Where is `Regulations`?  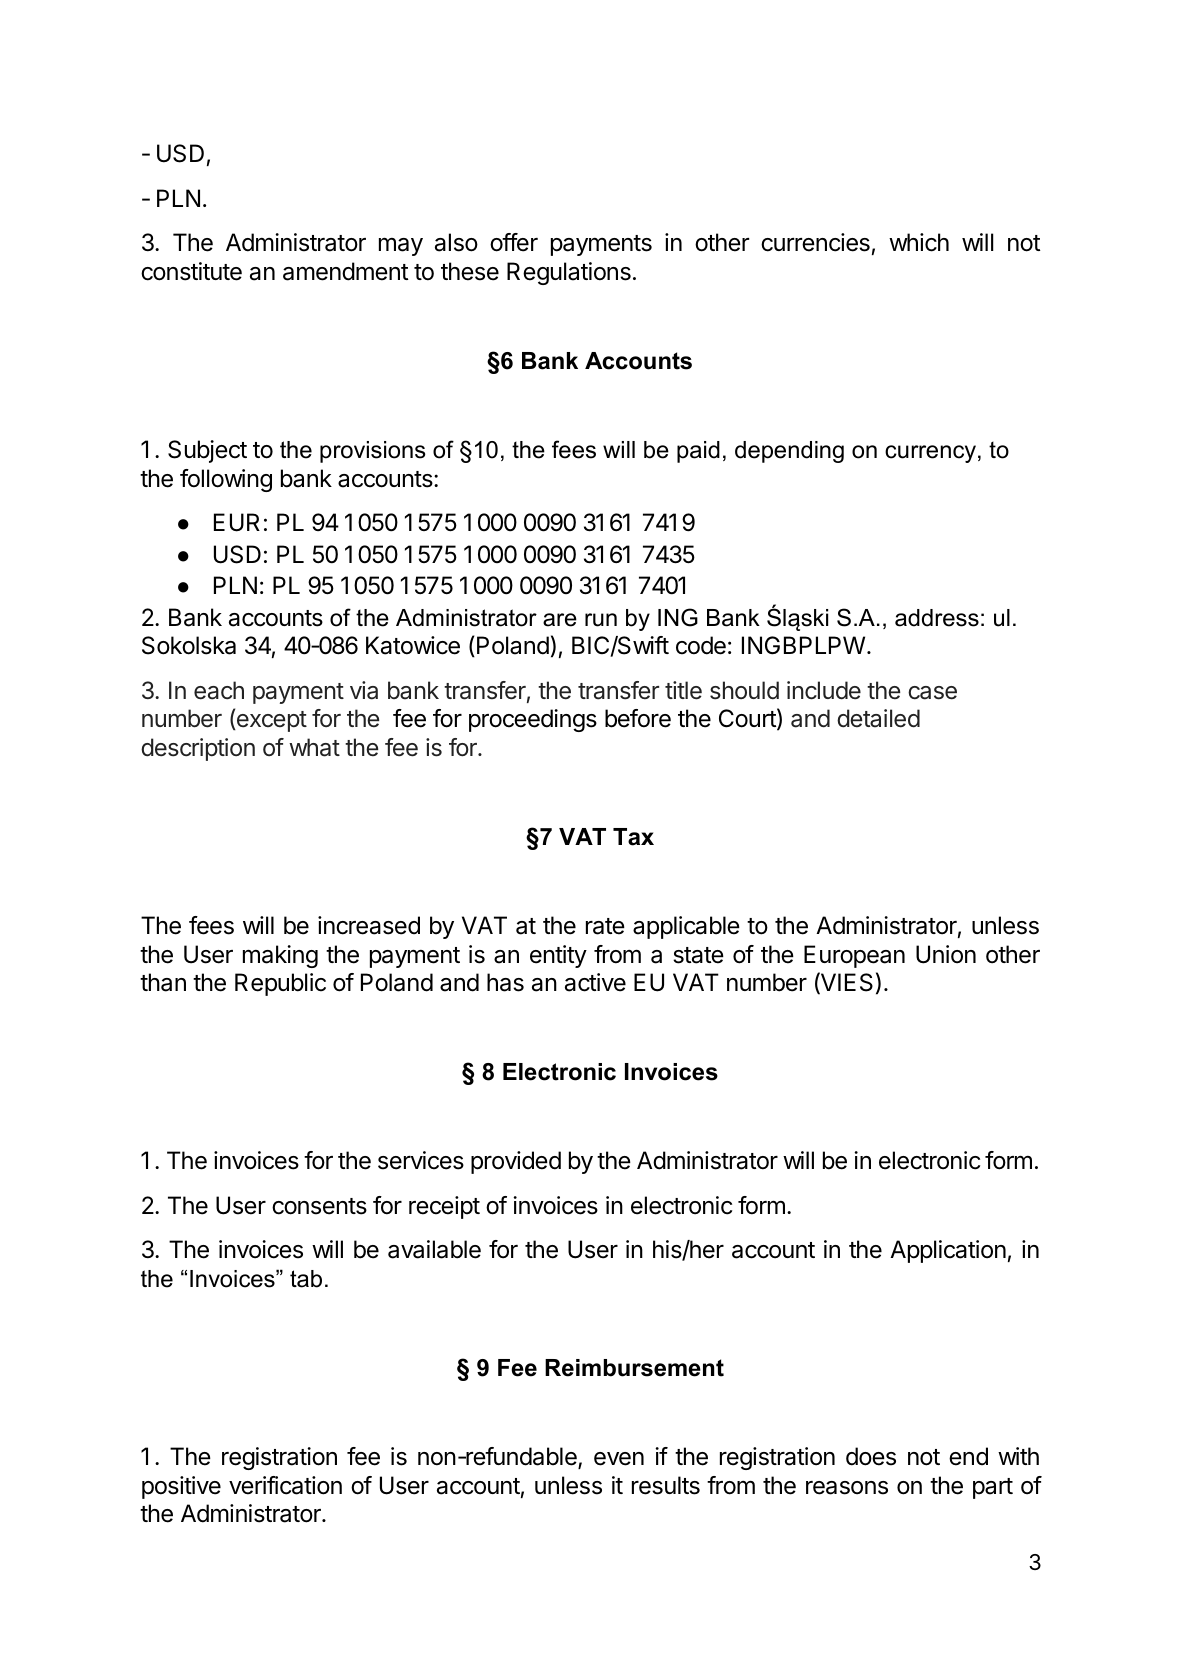
Regulations is located at coordinates (569, 273).
